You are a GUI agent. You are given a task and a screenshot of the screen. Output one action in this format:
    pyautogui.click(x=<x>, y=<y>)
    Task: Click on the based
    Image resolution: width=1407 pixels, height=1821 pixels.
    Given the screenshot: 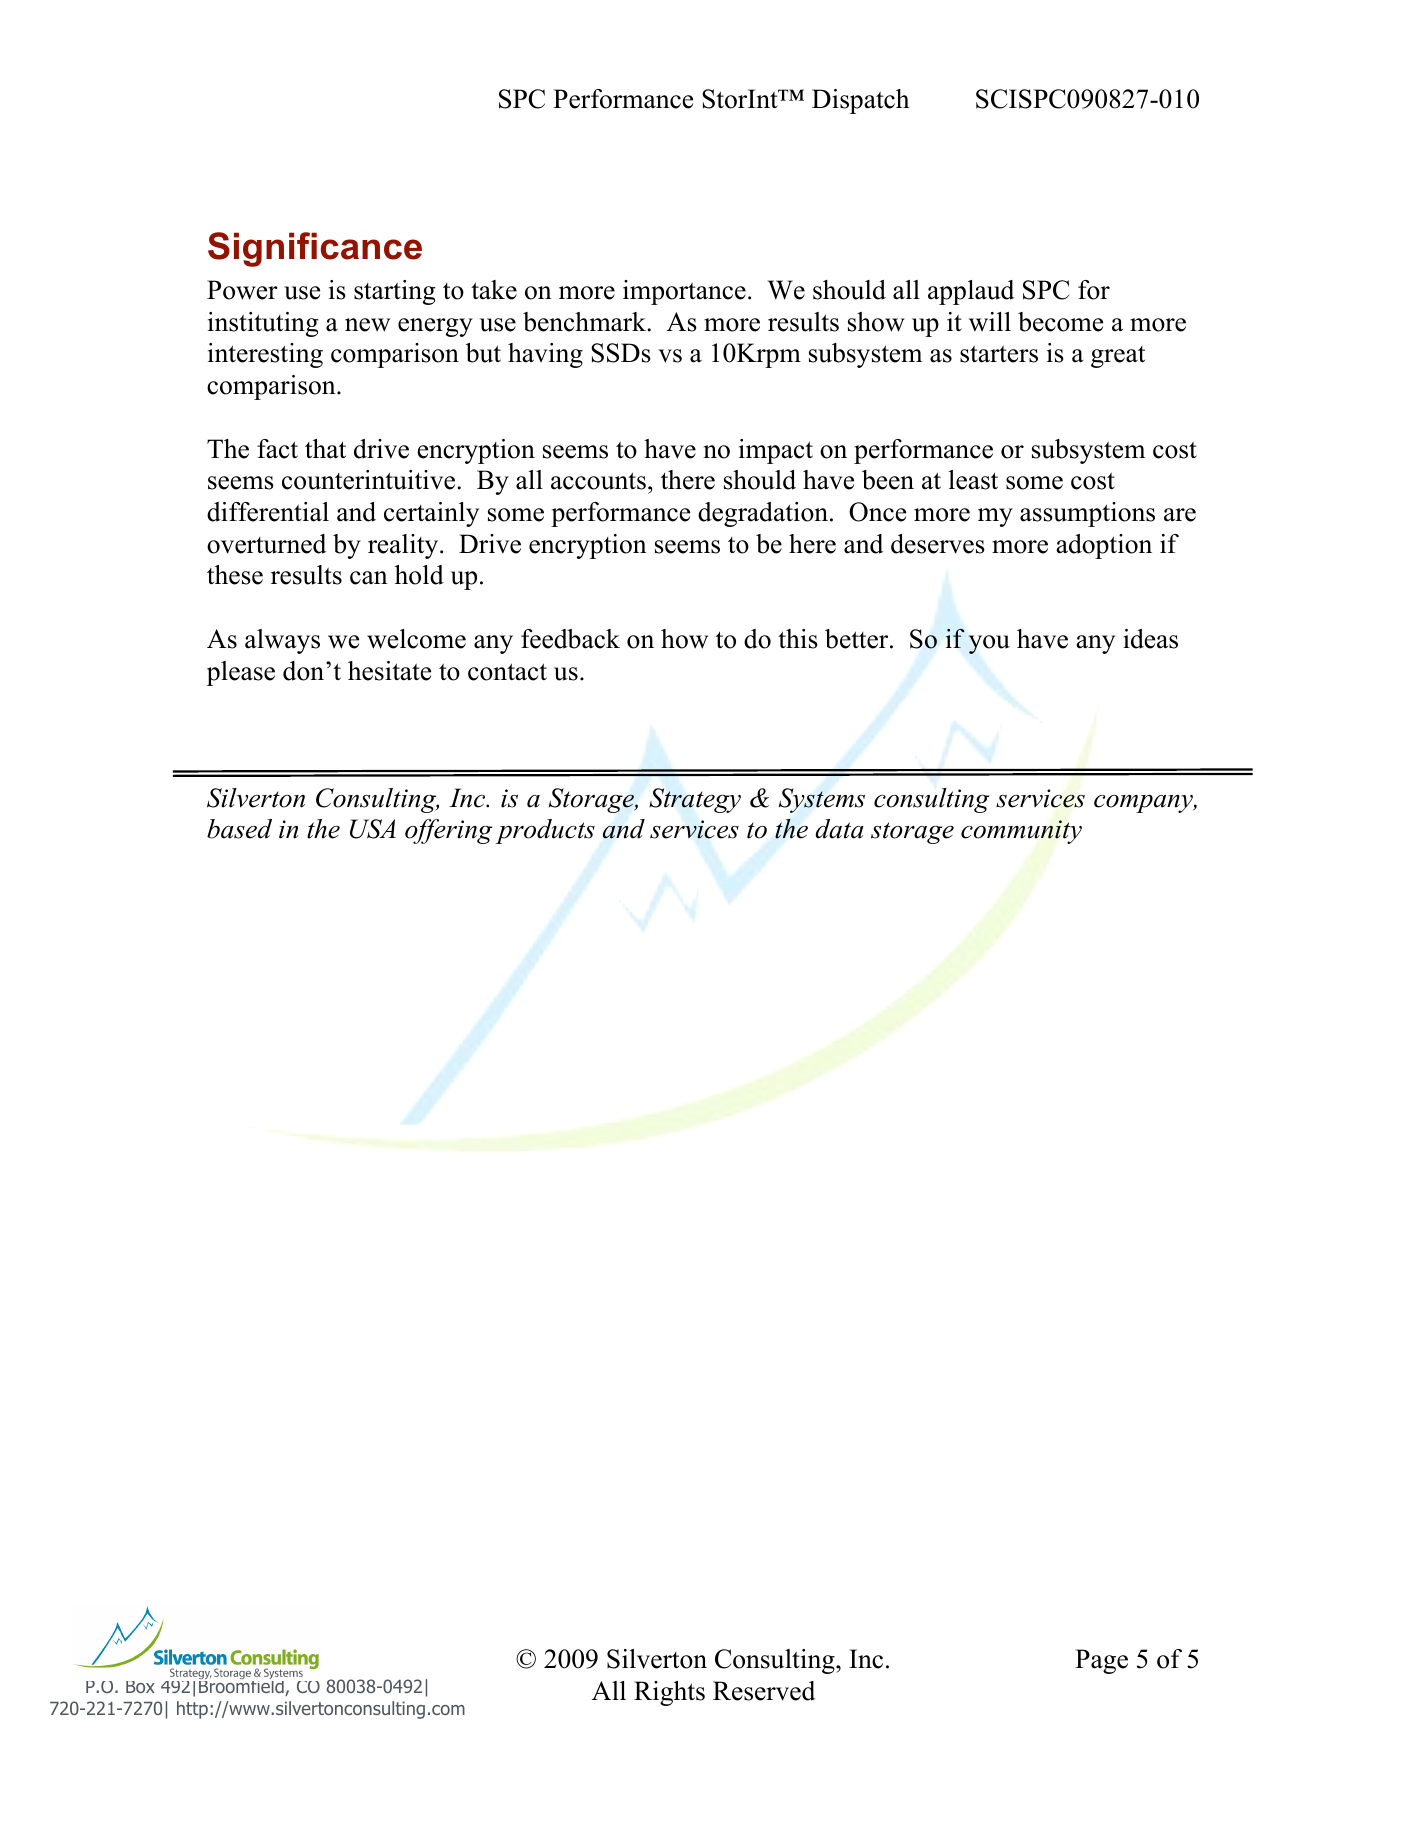 What is the action you would take?
    pyautogui.click(x=239, y=829)
